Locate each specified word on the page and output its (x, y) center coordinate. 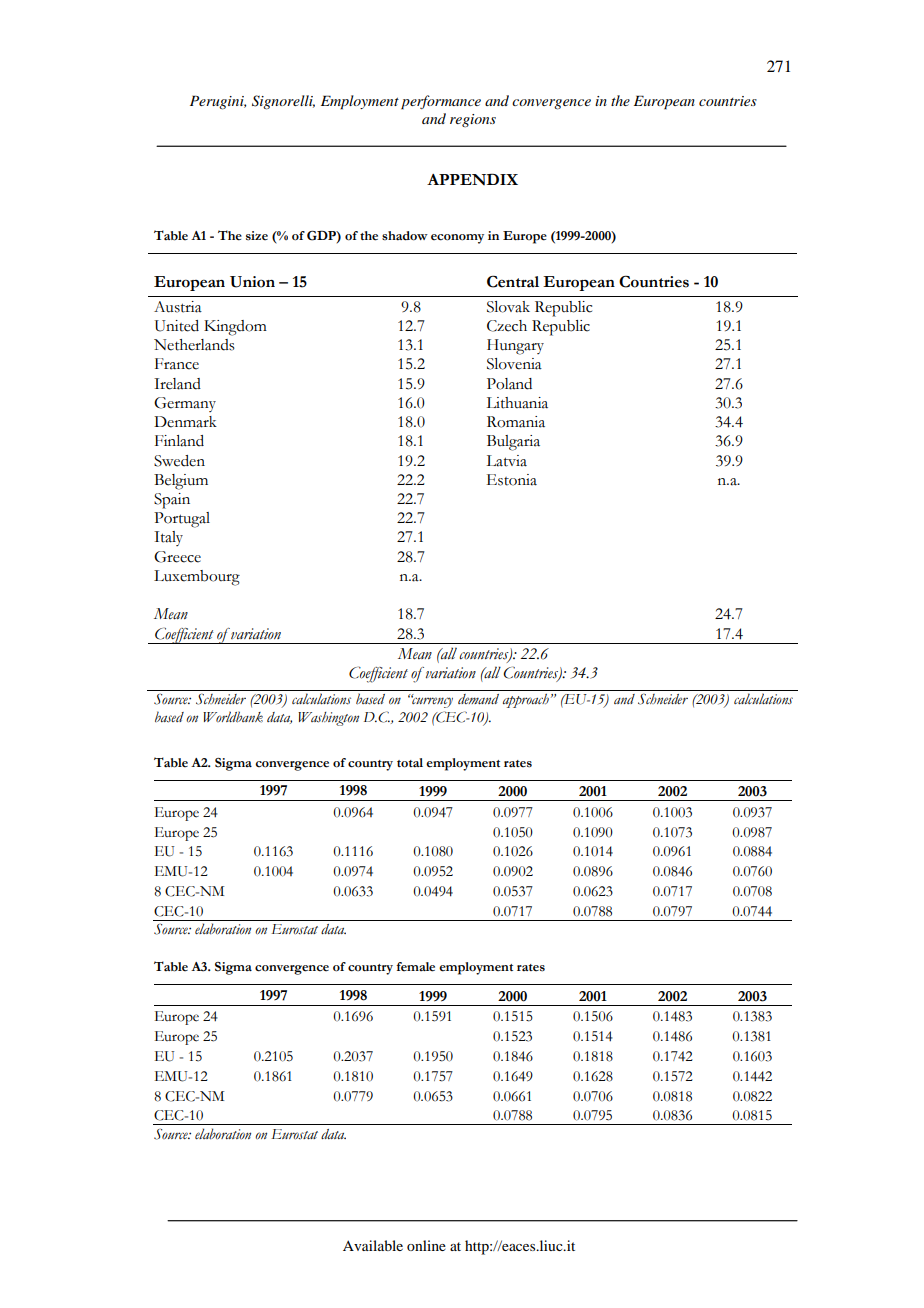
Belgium (181, 482)
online (426, 1245)
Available (373, 1245)
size (257, 236)
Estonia (512, 480)
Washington (328, 719)
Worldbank (233, 717)
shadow (405, 236)
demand (478, 699)
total (410, 763)
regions (473, 120)
